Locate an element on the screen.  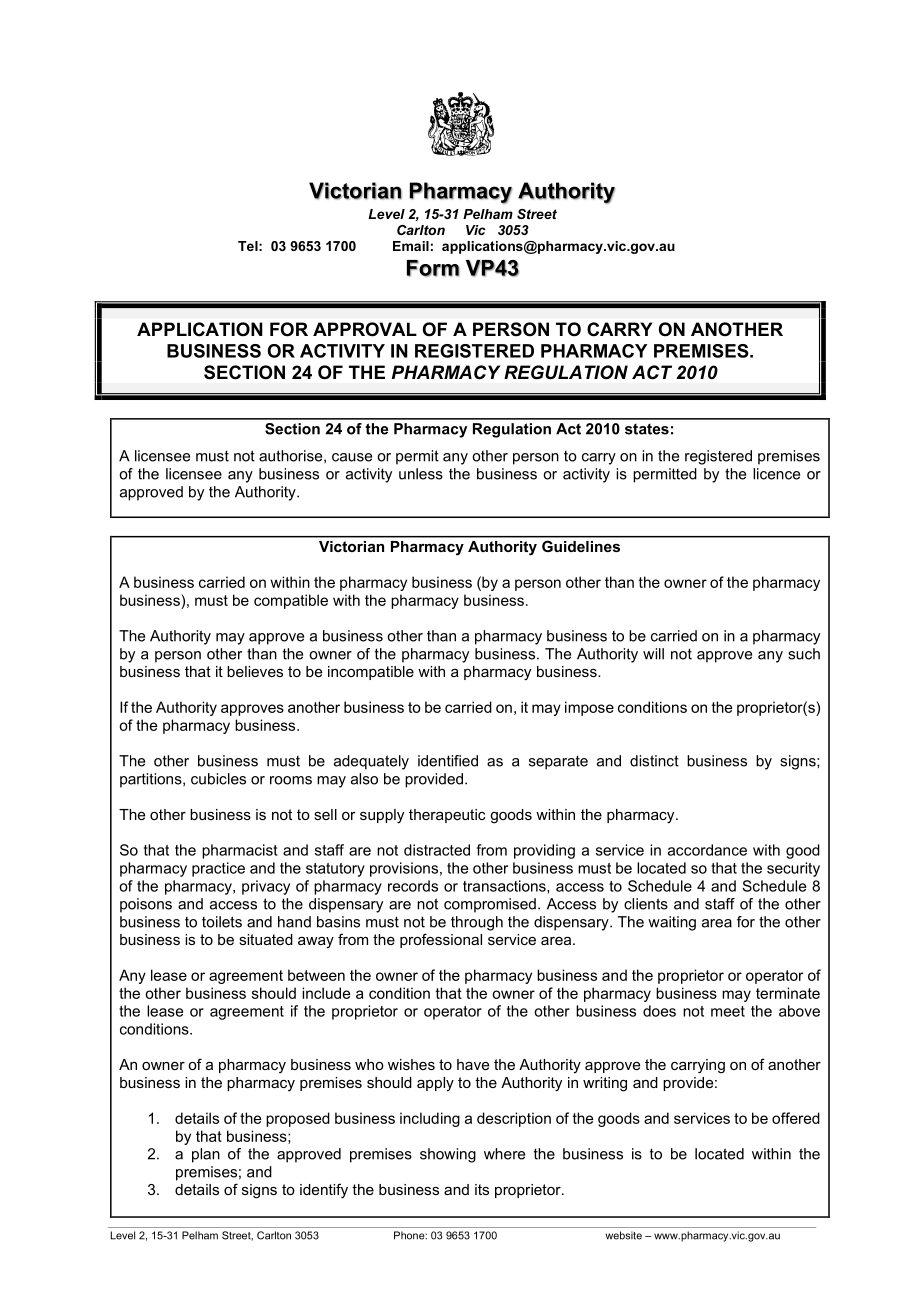
states is located at coordinates (647, 429).
